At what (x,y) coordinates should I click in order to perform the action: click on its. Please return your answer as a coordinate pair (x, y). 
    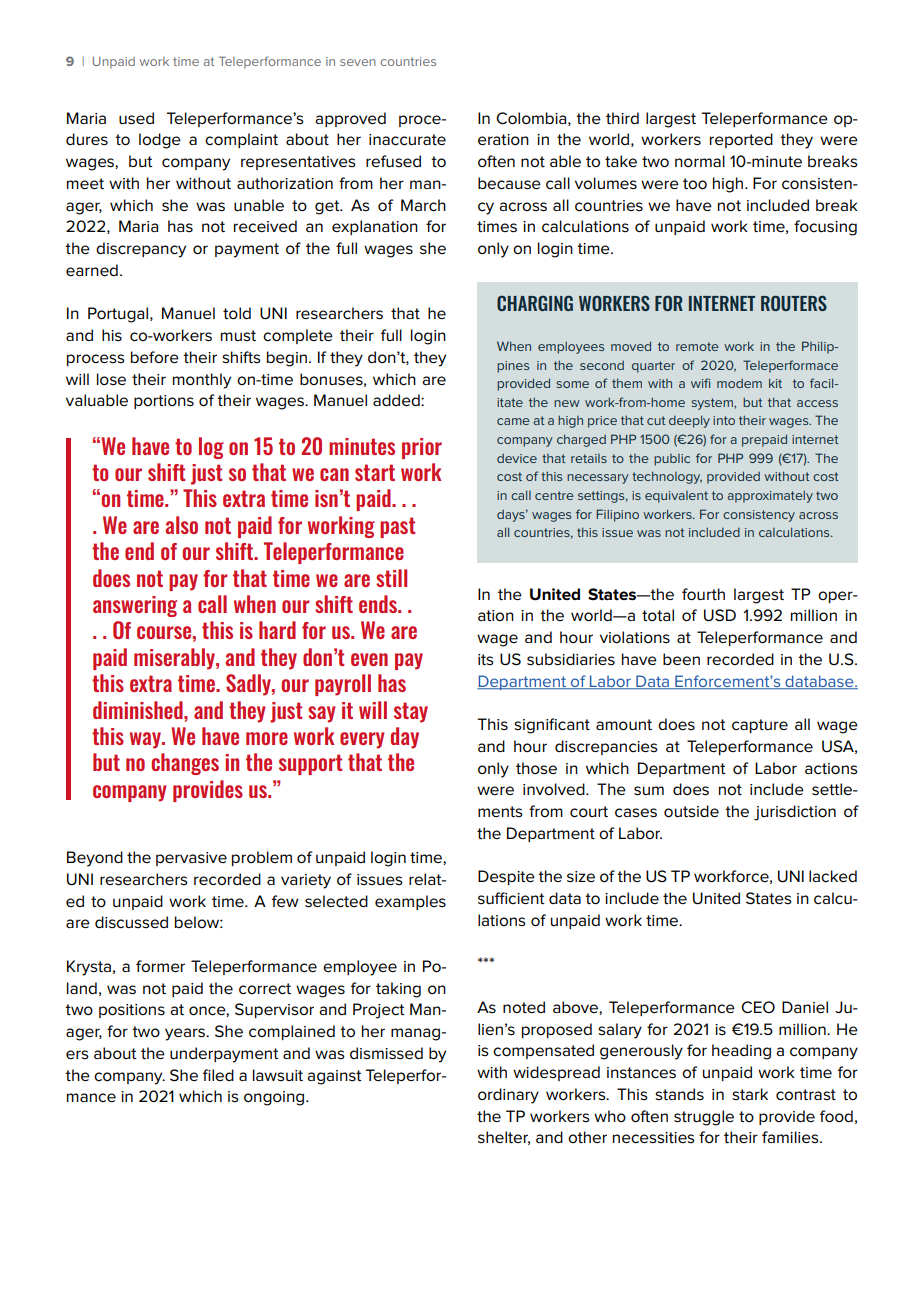
    Looking at the image, I should click on (486, 660).
